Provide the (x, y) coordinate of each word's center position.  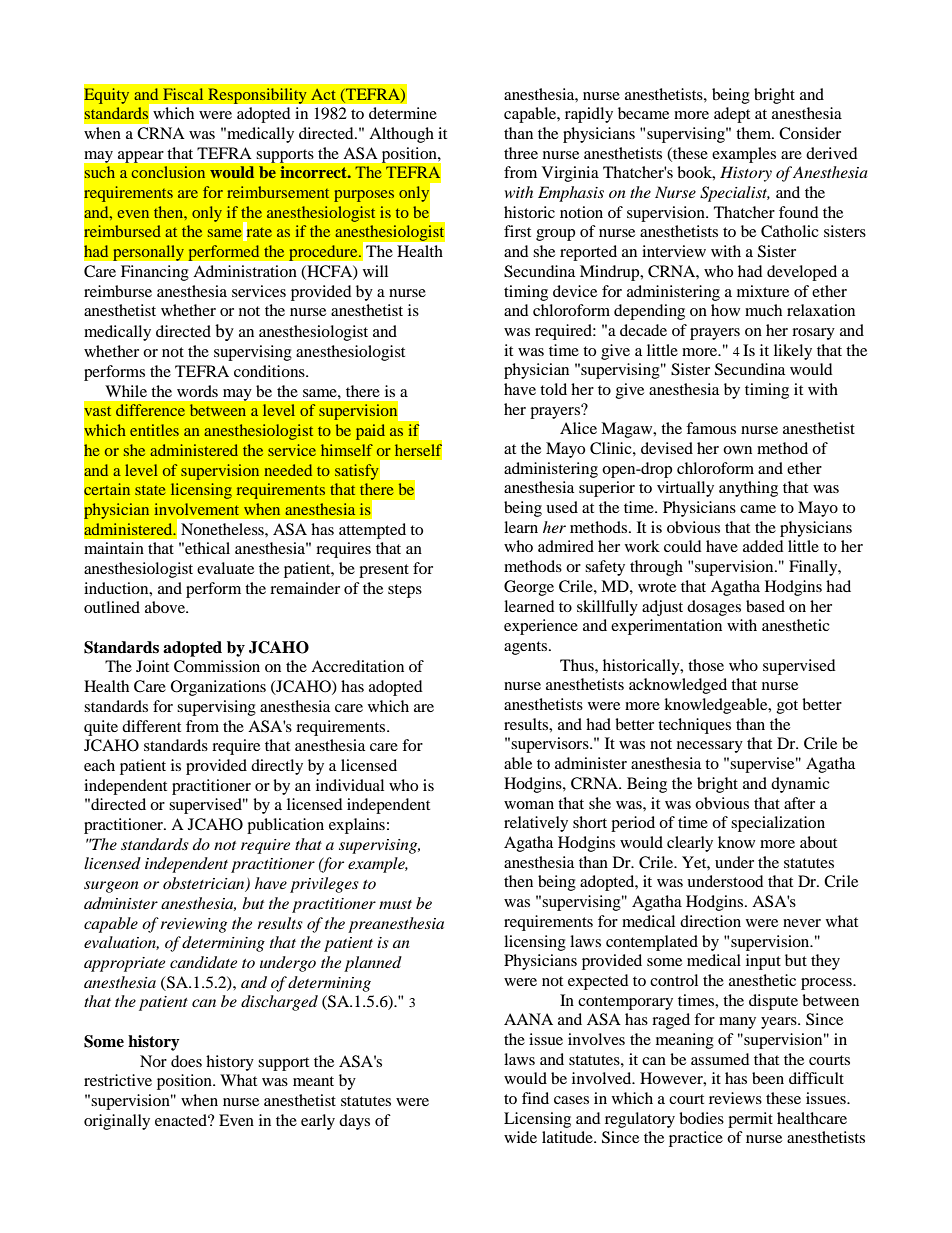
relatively (536, 824)
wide (520, 1137)
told (553, 389)
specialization (778, 824)
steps (405, 591)
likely (793, 352)
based (765, 606)
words (197, 391)
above (166, 607)
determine (403, 113)
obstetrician (205, 884)
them (754, 133)
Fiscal (183, 94)
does (186, 1061)
